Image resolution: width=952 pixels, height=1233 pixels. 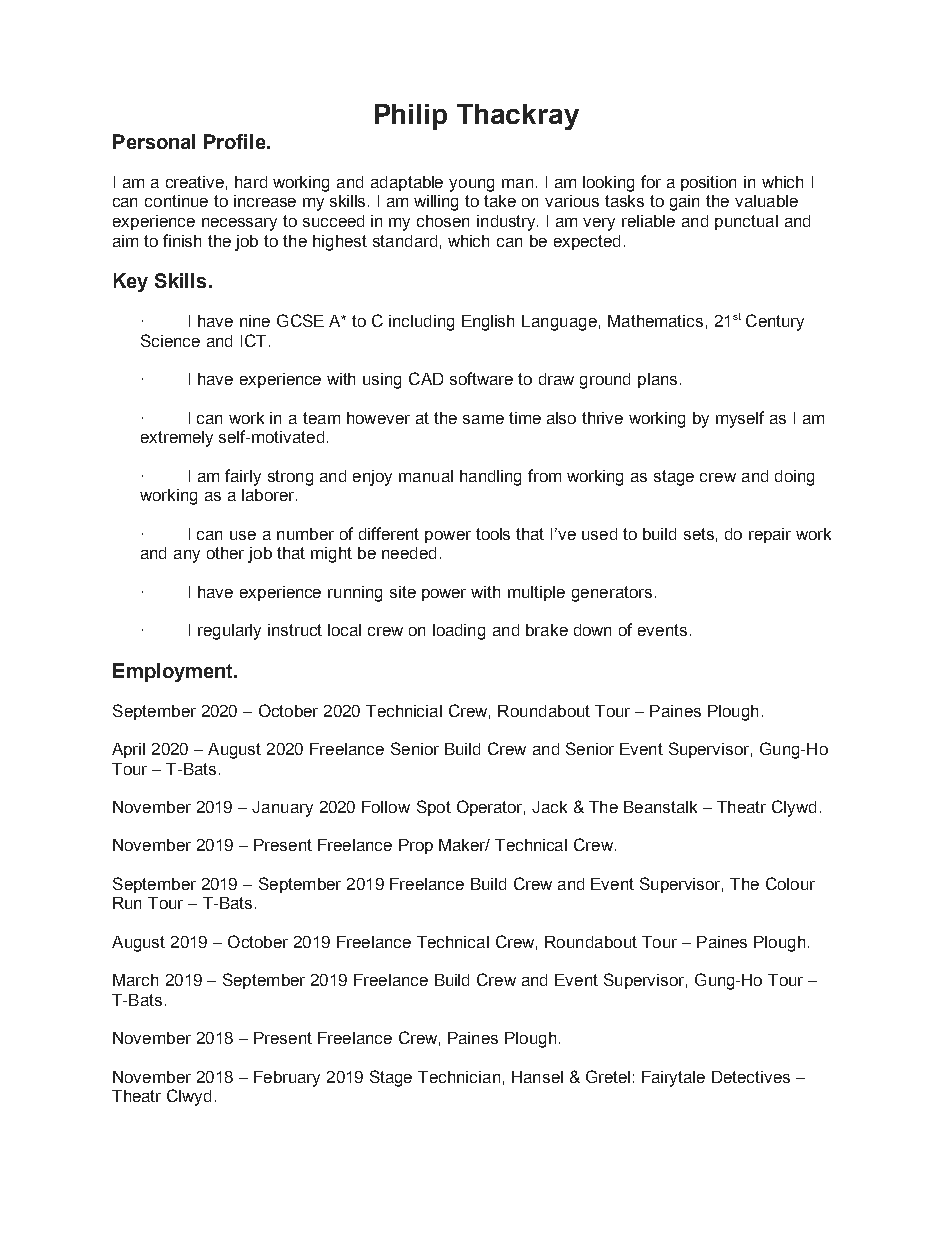 What do you see at coordinates (699, 534) in the screenshot?
I see `sets` at bounding box center [699, 534].
